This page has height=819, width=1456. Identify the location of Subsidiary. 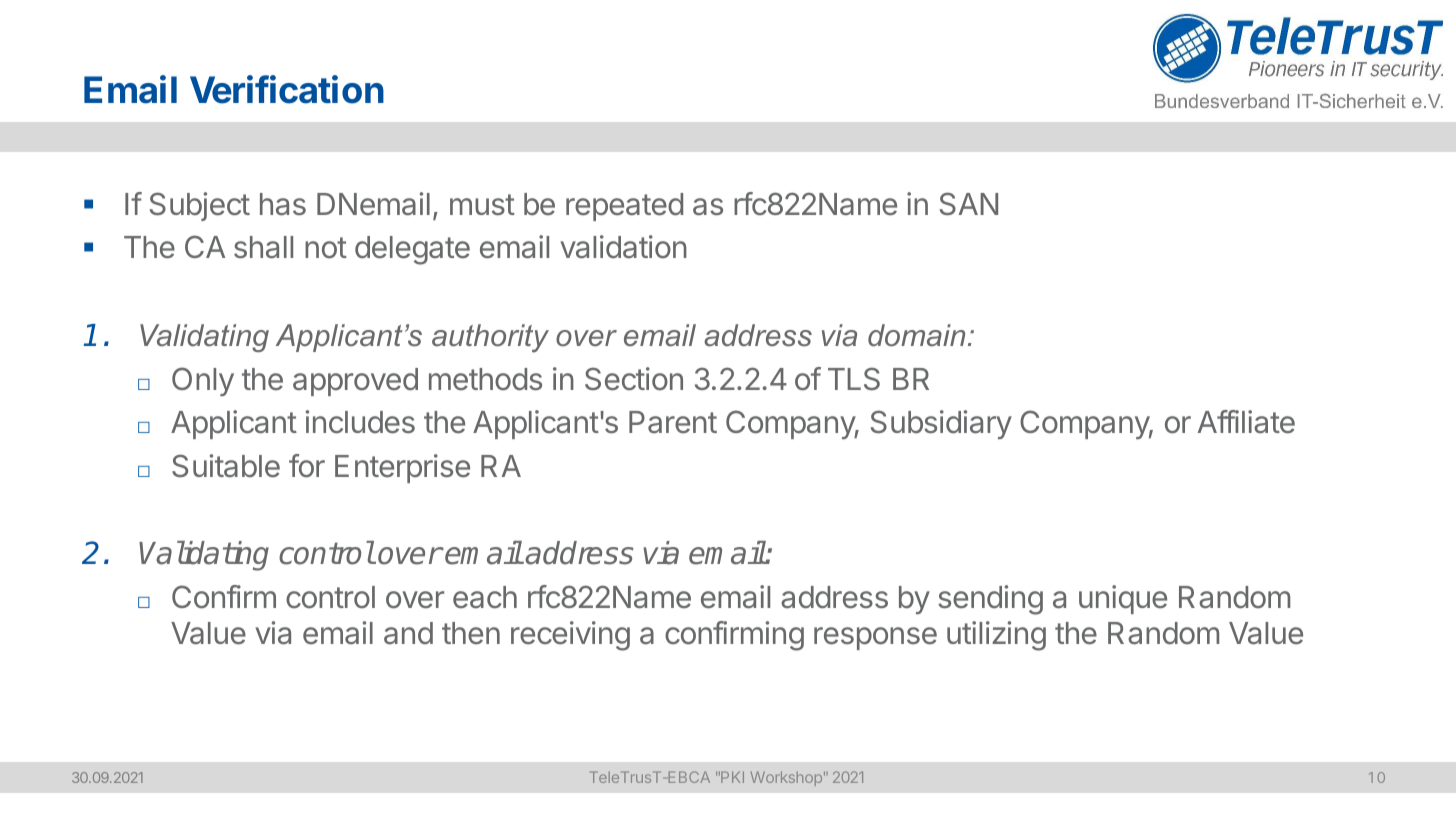
(941, 424).
